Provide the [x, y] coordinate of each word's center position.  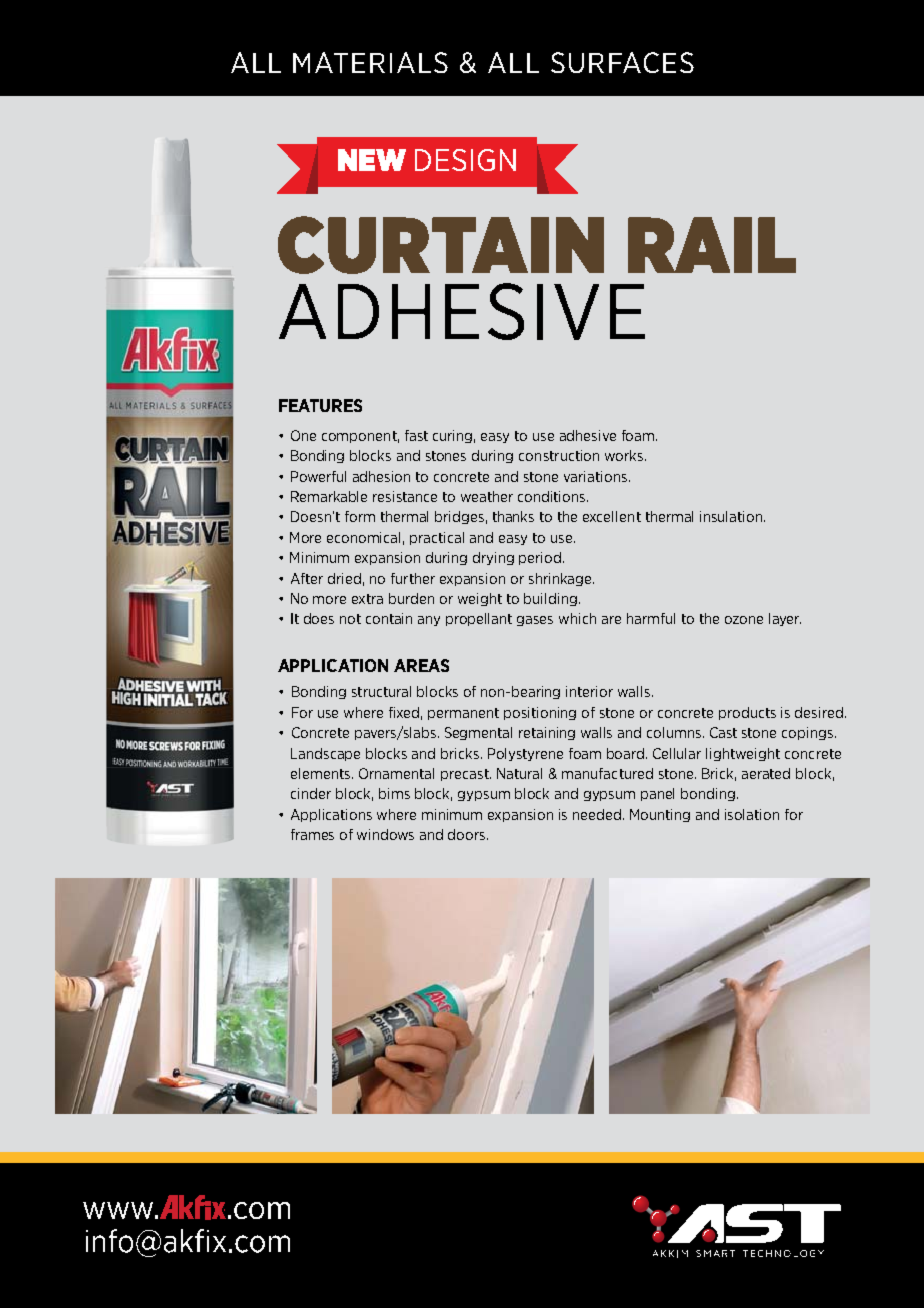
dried [344, 578]
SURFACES [622, 62]
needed [598, 814]
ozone [744, 620]
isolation [752, 814]
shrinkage [561, 579]
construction [559, 455]
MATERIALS [370, 62]
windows [385, 834]
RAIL [712, 245]
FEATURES [320, 405]
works [625, 455]
